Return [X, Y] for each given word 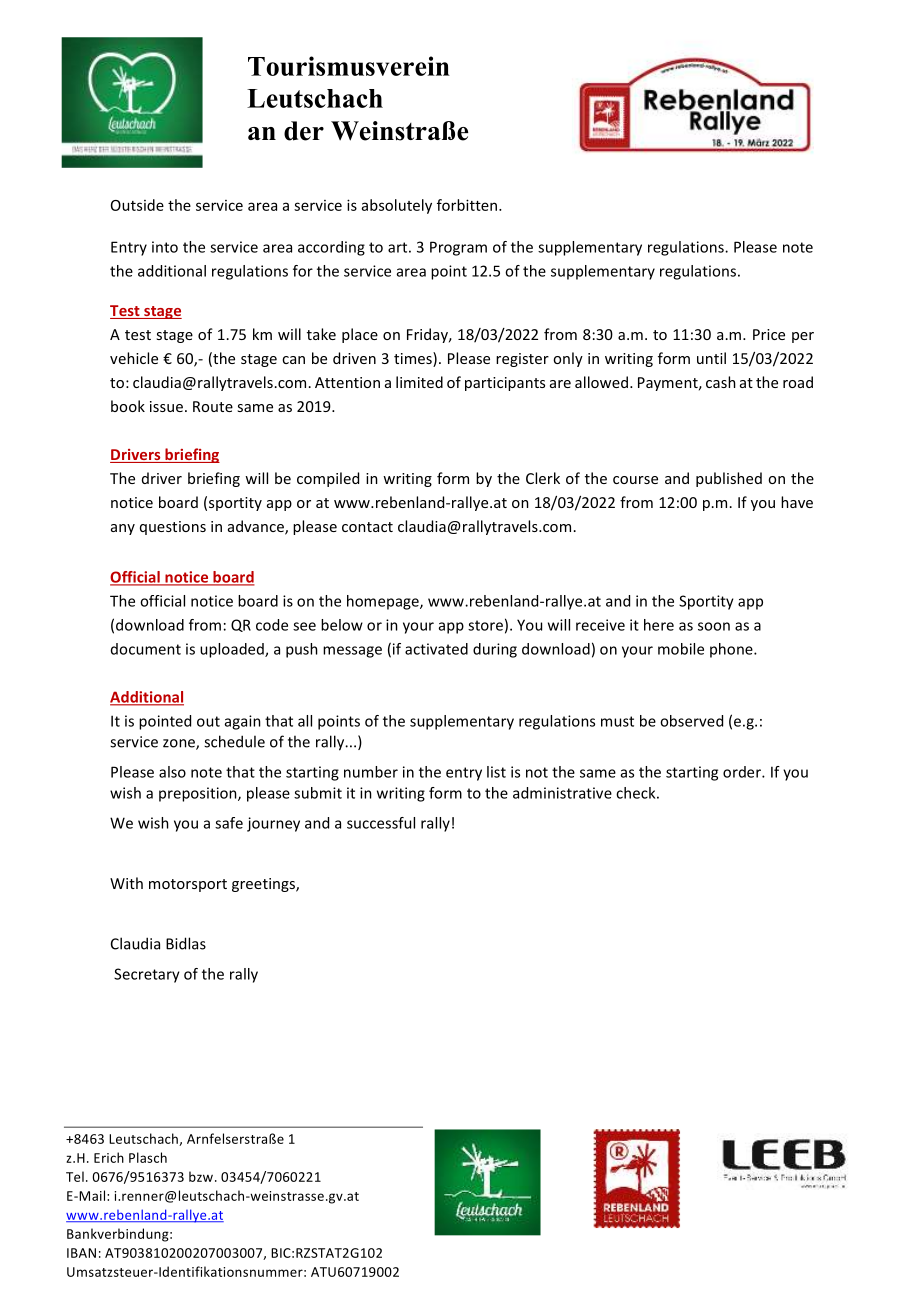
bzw [202, 1176]
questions [173, 528]
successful [381, 823]
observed [691, 721]
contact [367, 527]
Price [769, 334]
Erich [109, 1157]
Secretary [147, 975]
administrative [562, 793]
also [172, 772]
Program [458, 248]
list [496, 772]
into [165, 247]
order [743, 772]
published [729, 479]
